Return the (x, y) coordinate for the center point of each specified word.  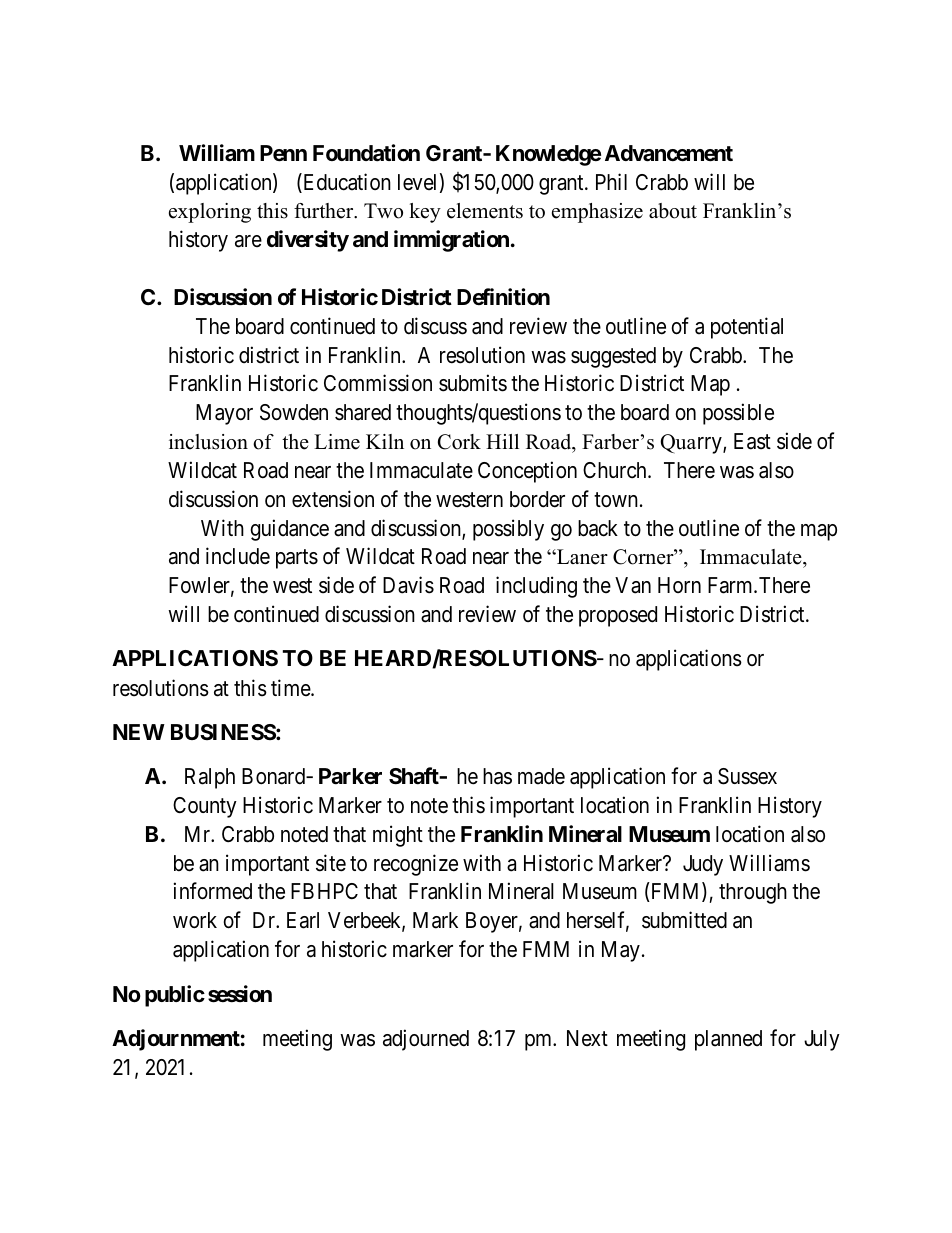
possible (738, 414)
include (238, 556)
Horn (679, 585)
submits (473, 383)
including (536, 587)
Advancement (669, 153)
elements (485, 211)
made (541, 776)
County (205, 807)
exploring (210, 213)
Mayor (224, 414)
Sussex (747, 776)
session (240, 994)
